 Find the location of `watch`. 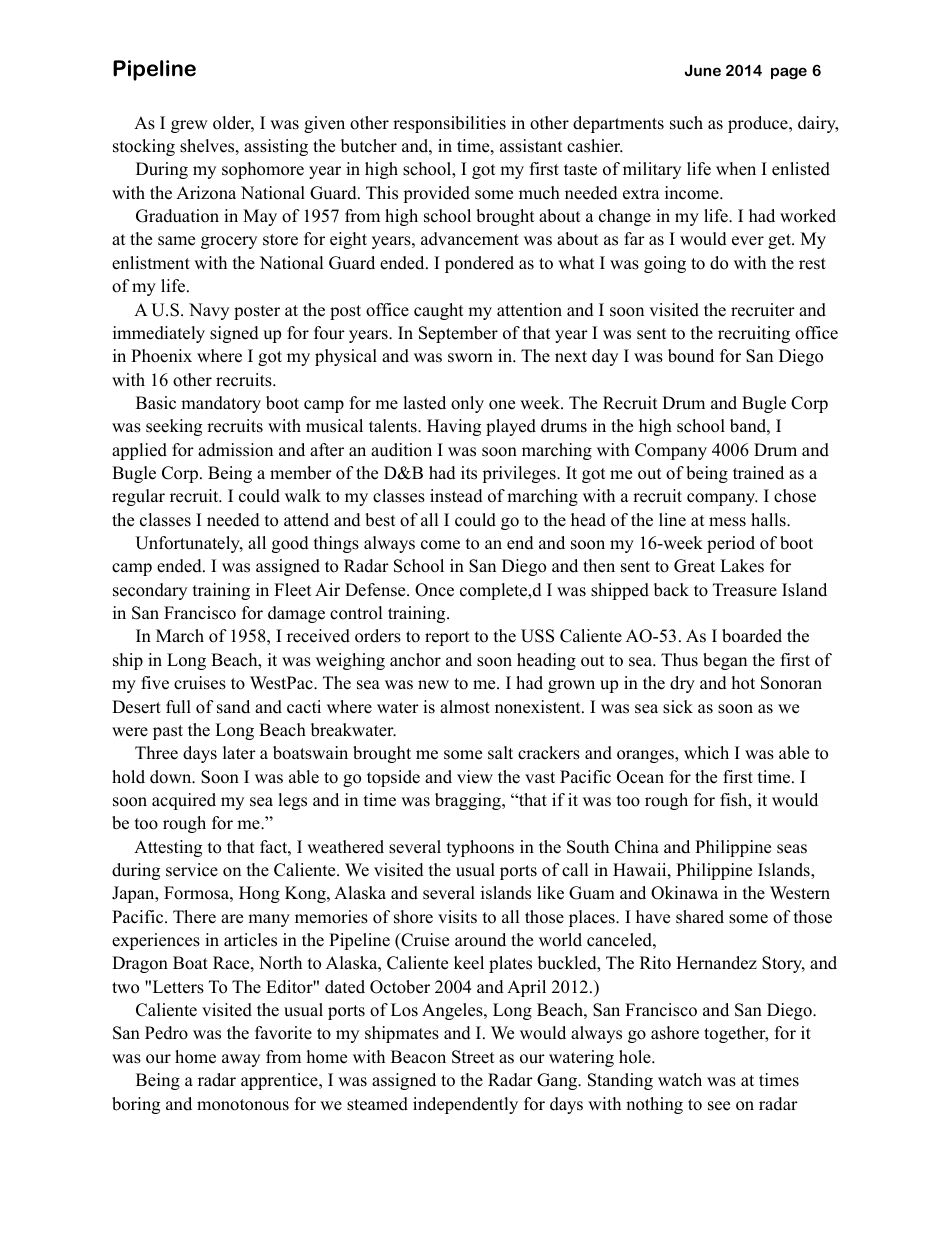

watch is located at coordinates (680, 1080).
